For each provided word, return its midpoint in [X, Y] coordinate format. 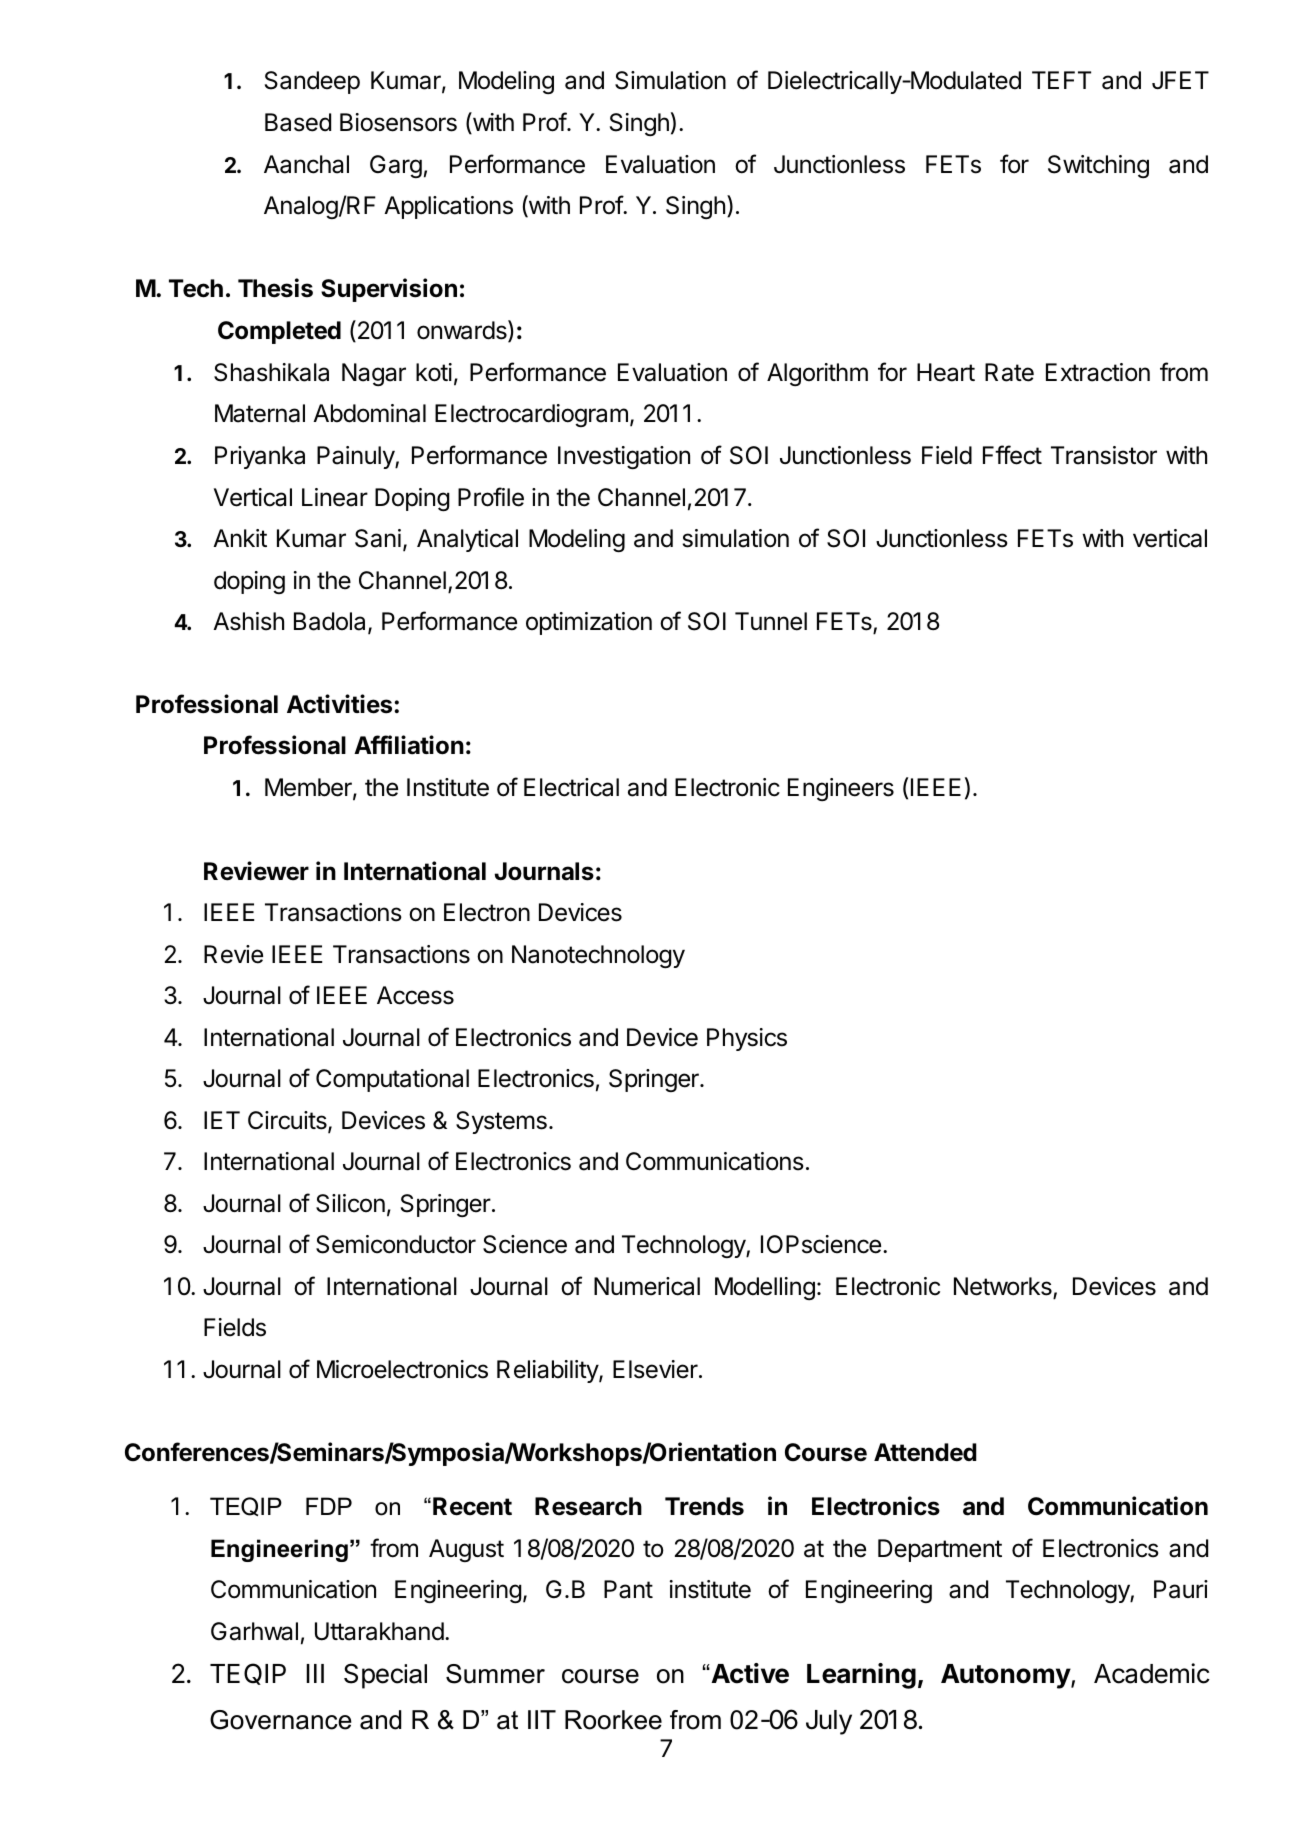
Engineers [841, 789]
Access [415, 995]
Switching [1098, 166]
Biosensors [398, 122]
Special [385, 1676]
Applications [448, 207]
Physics [747, 1039]
